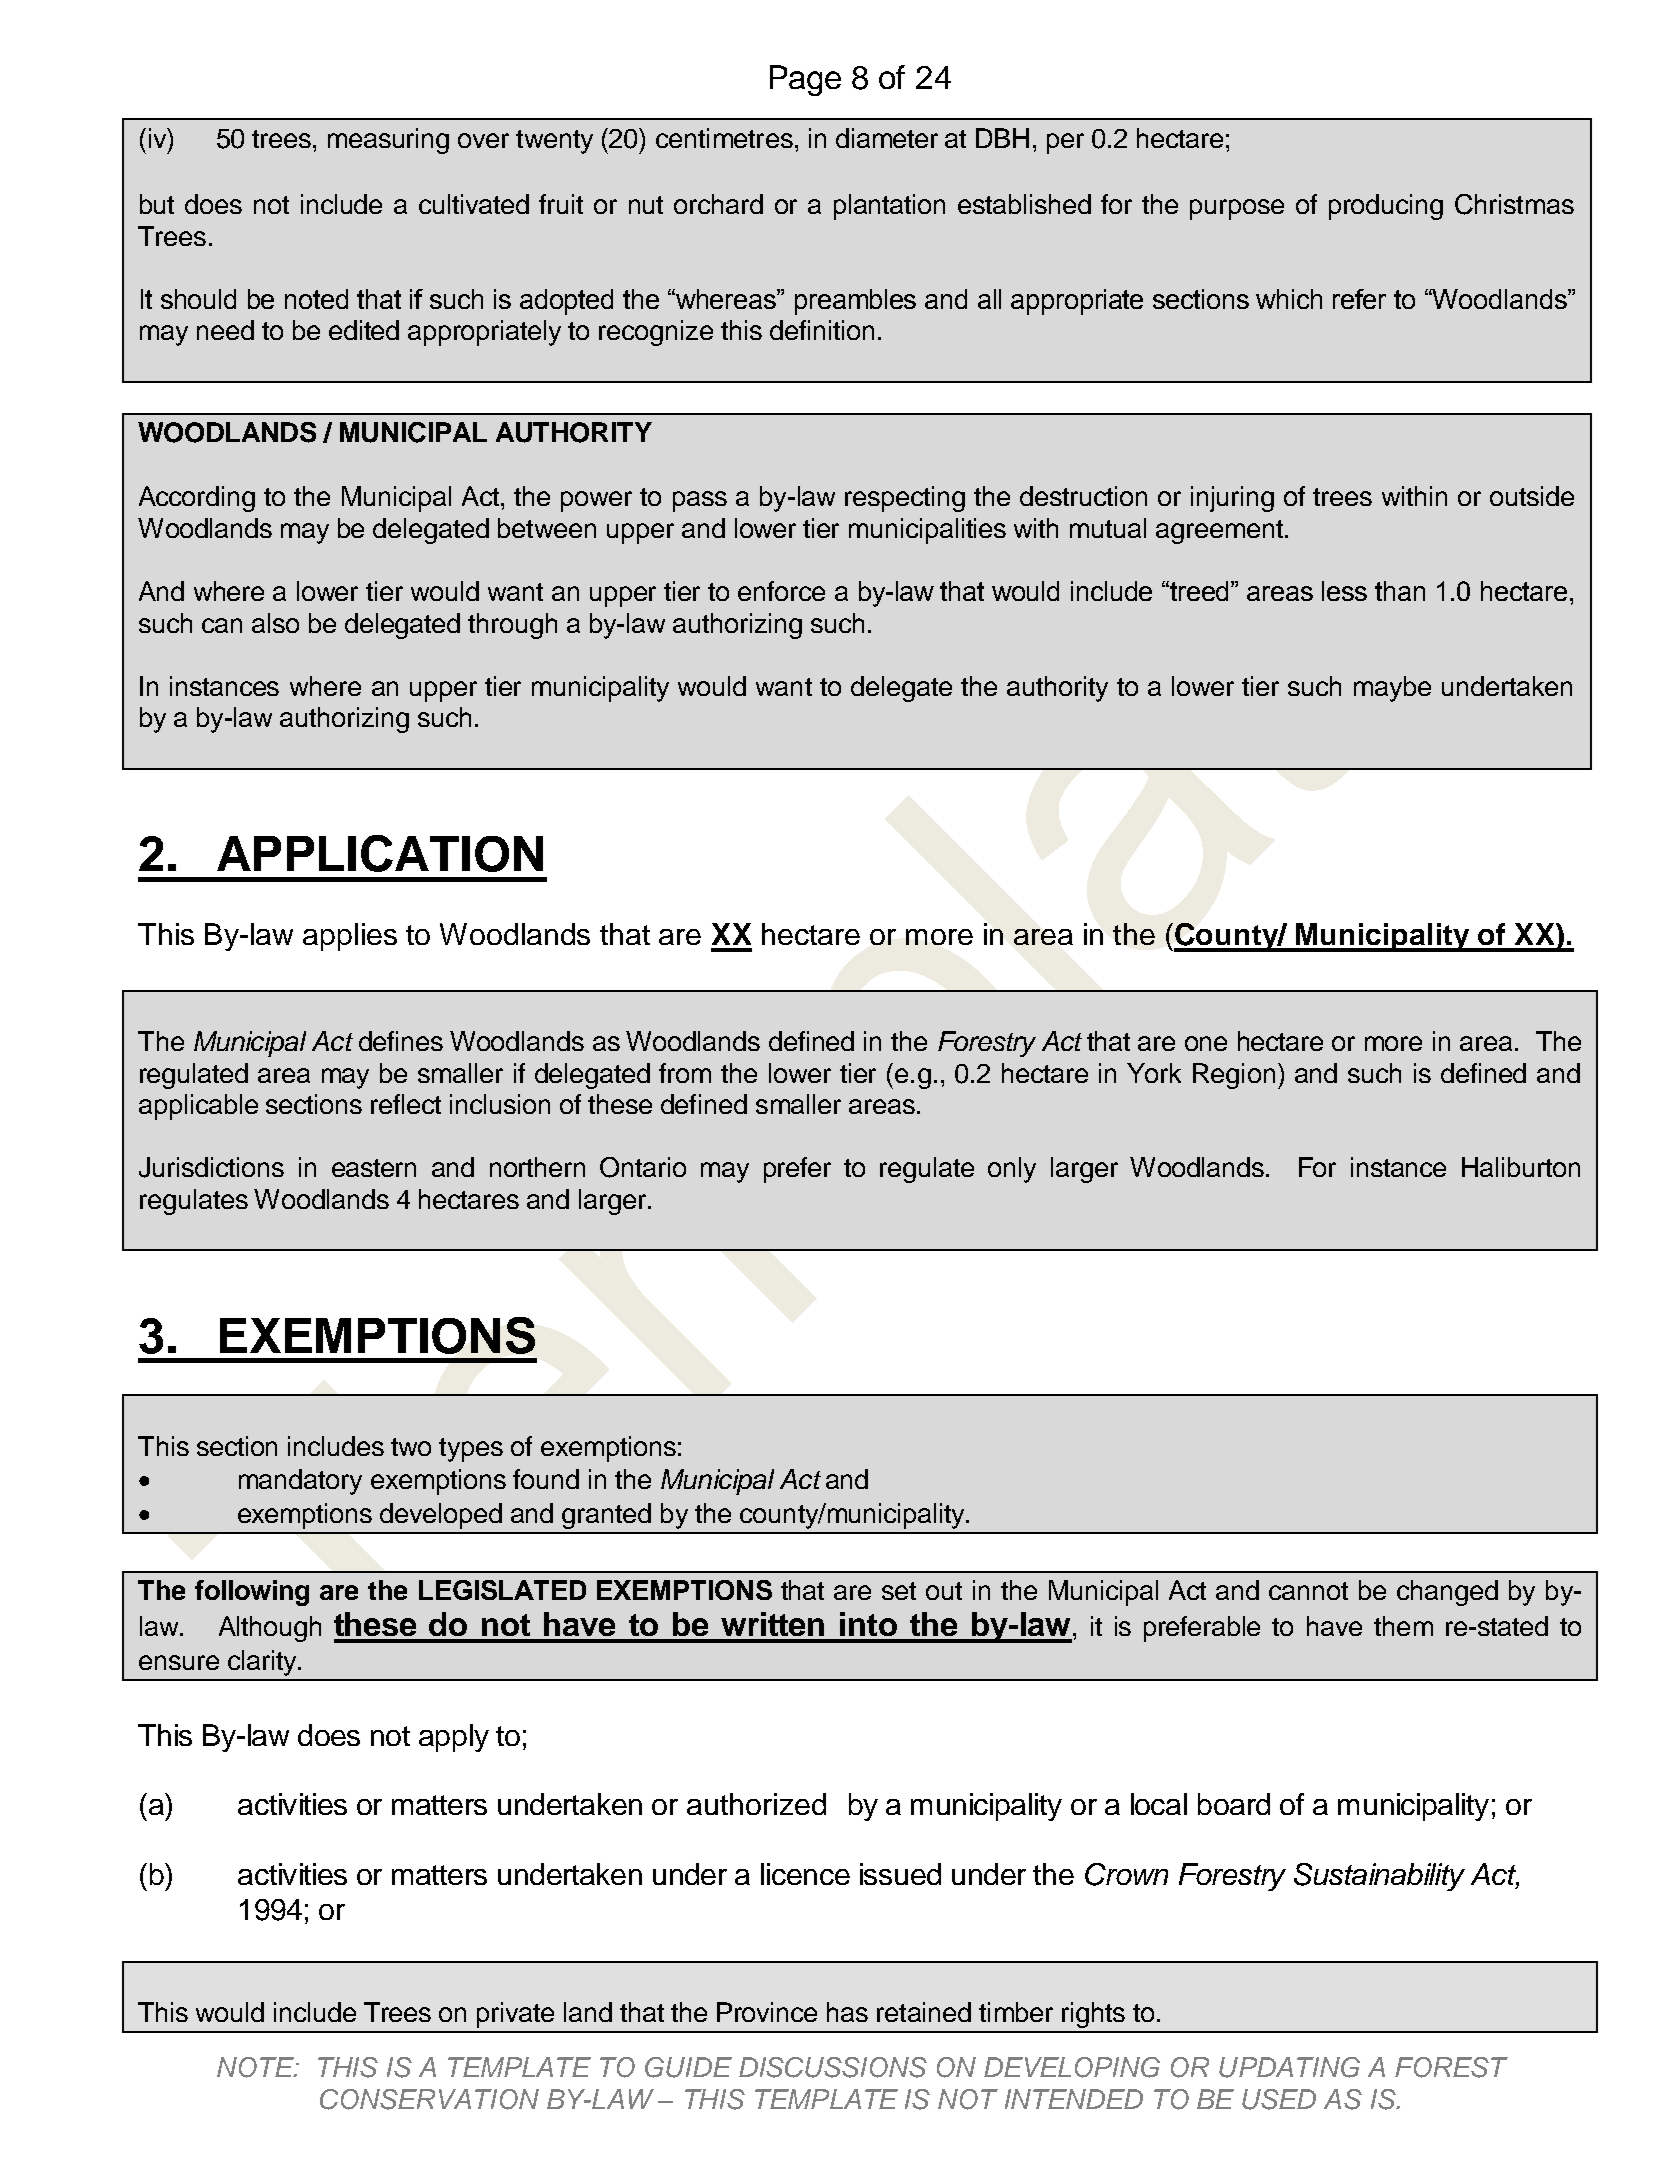 This screenshot has height=2174, width=1680. What do you see at coordinates (429, 2099) in the screenshot?
I see `CONSERVATION` at bounding box center [429, 2099].
